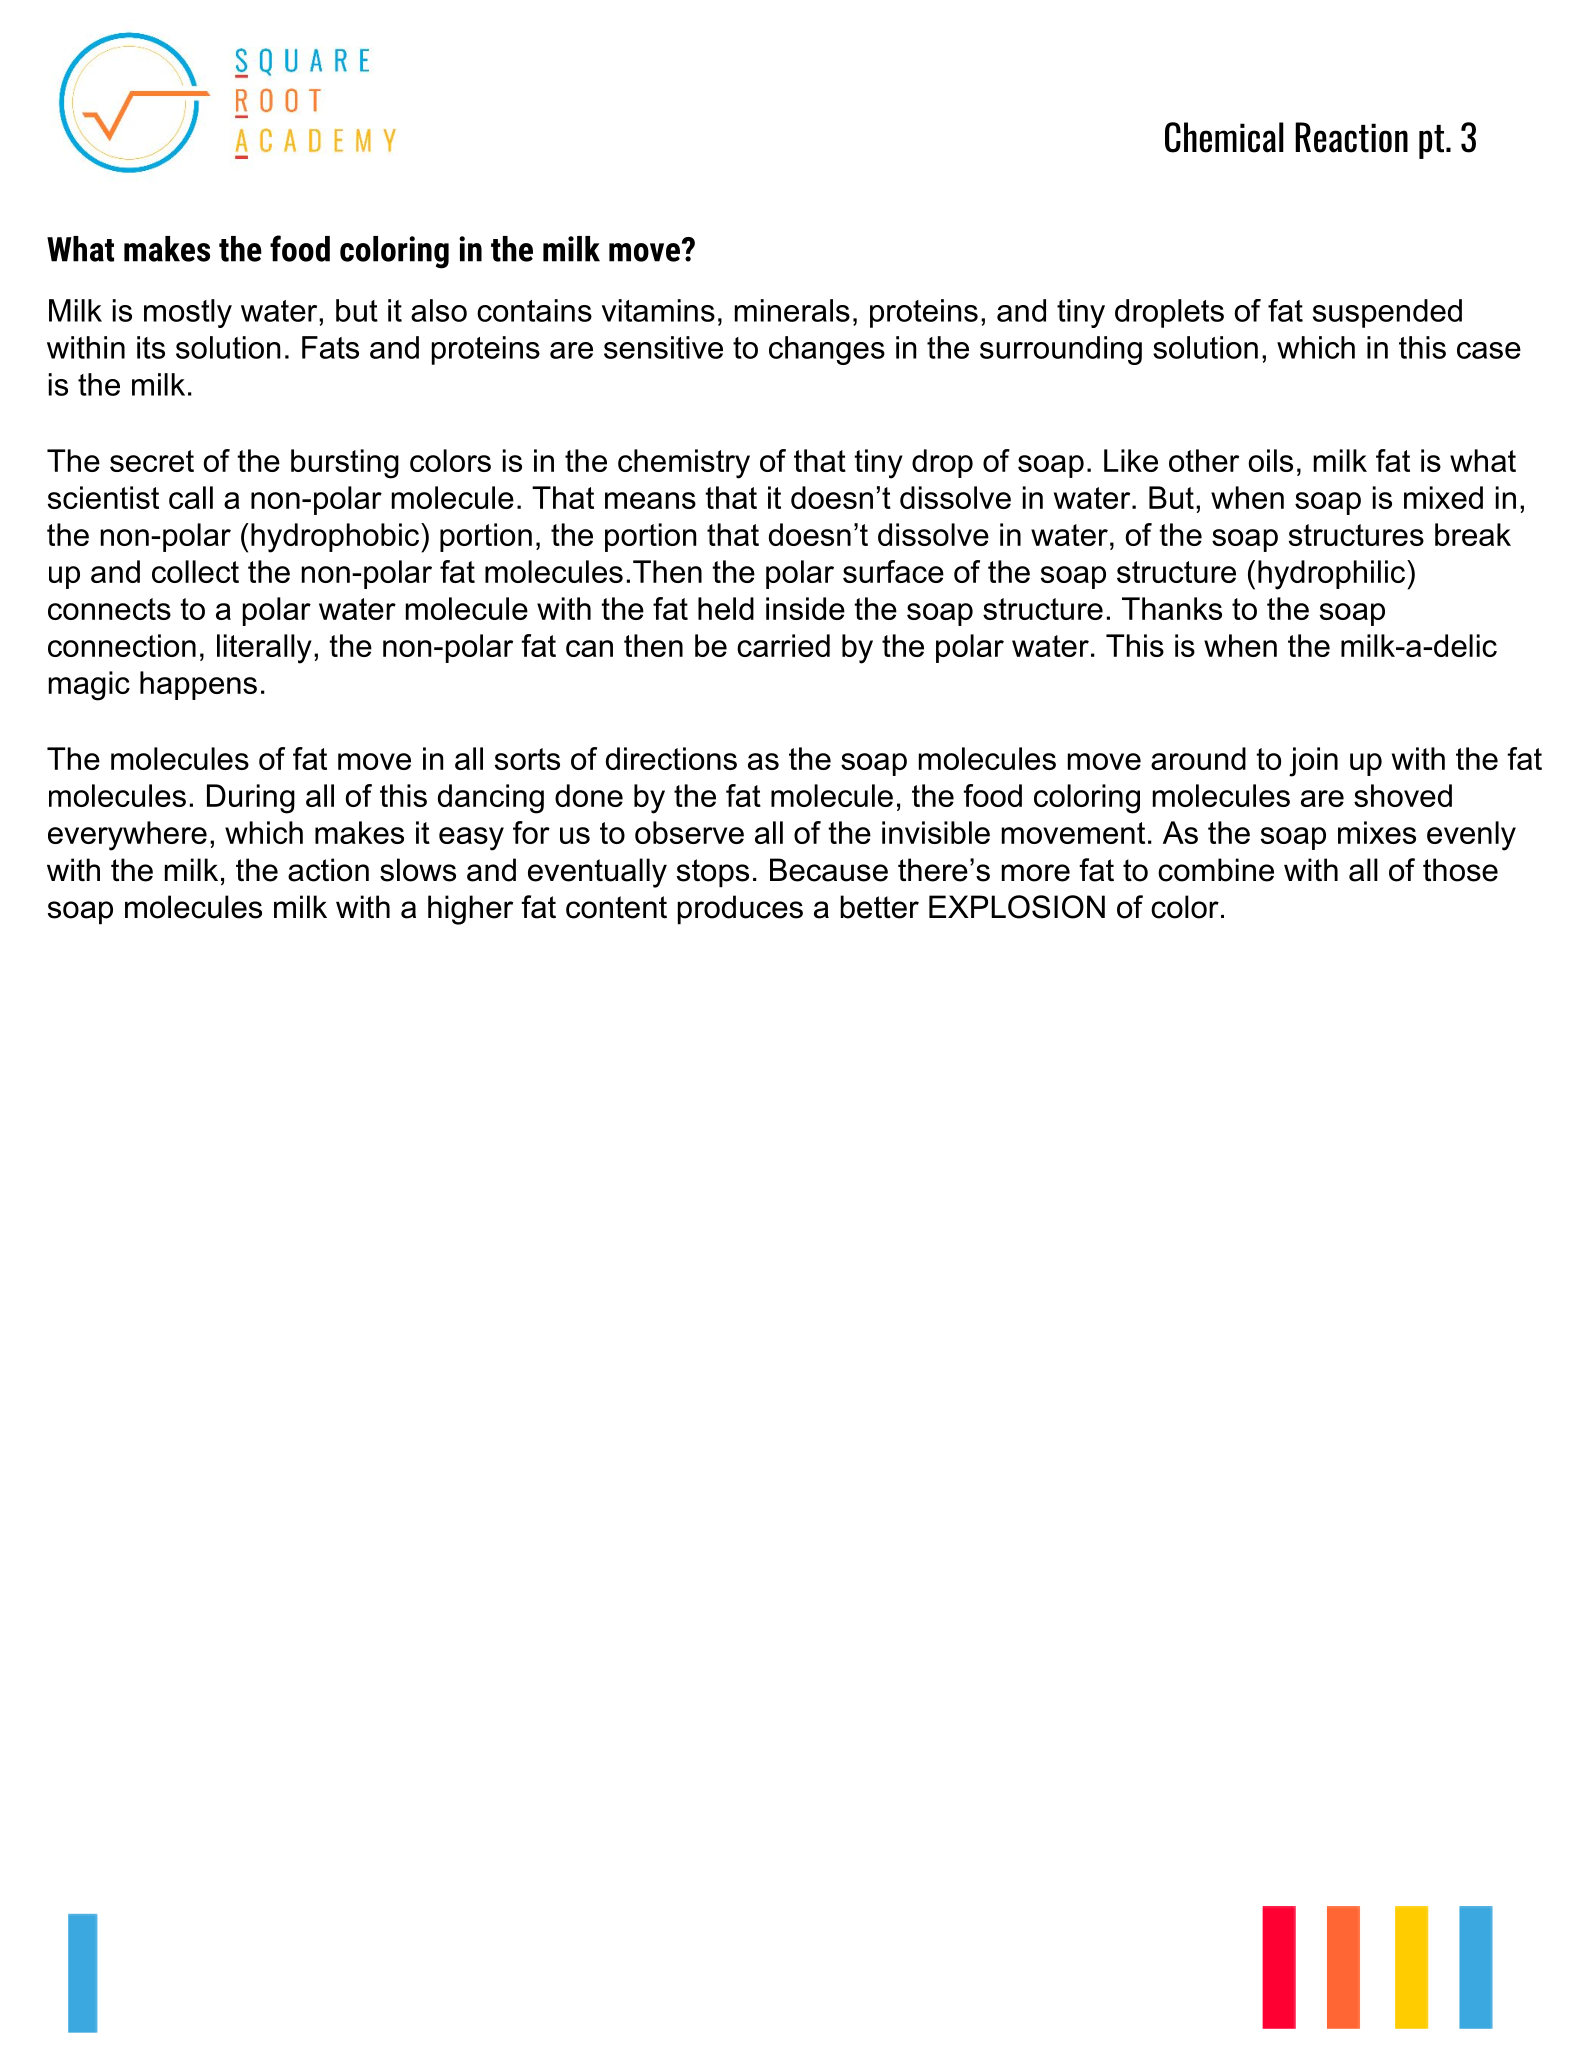 The image size is (1590, 2058). What do you see at coordinates (330, 347) in the image?
I see `Fats` at bounding box center [330, 347].
